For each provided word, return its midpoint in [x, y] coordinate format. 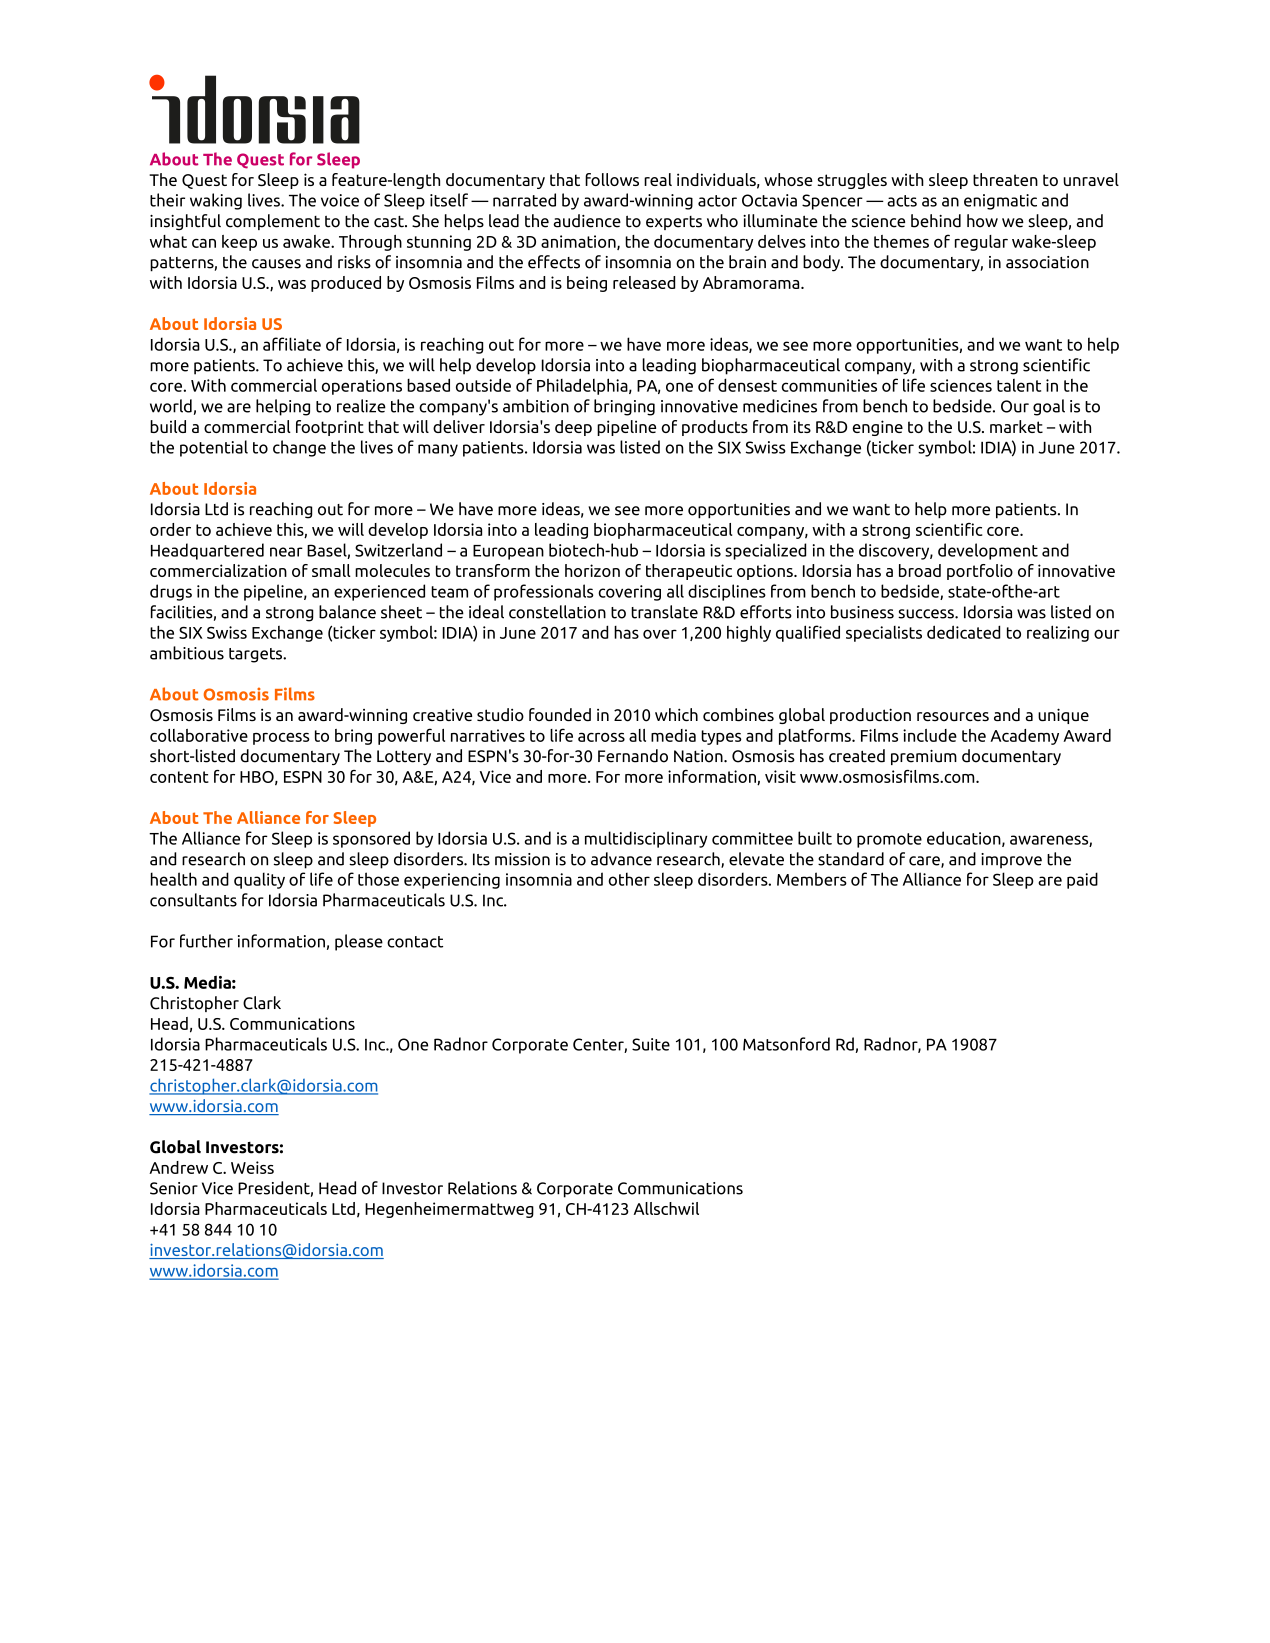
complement [273, 222]
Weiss [252, 1167]
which [676, 714]
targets [257, 655]
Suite [651, 1044]
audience [587, 221]
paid [1082, 880]
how [982, 221]
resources [953, 716]
